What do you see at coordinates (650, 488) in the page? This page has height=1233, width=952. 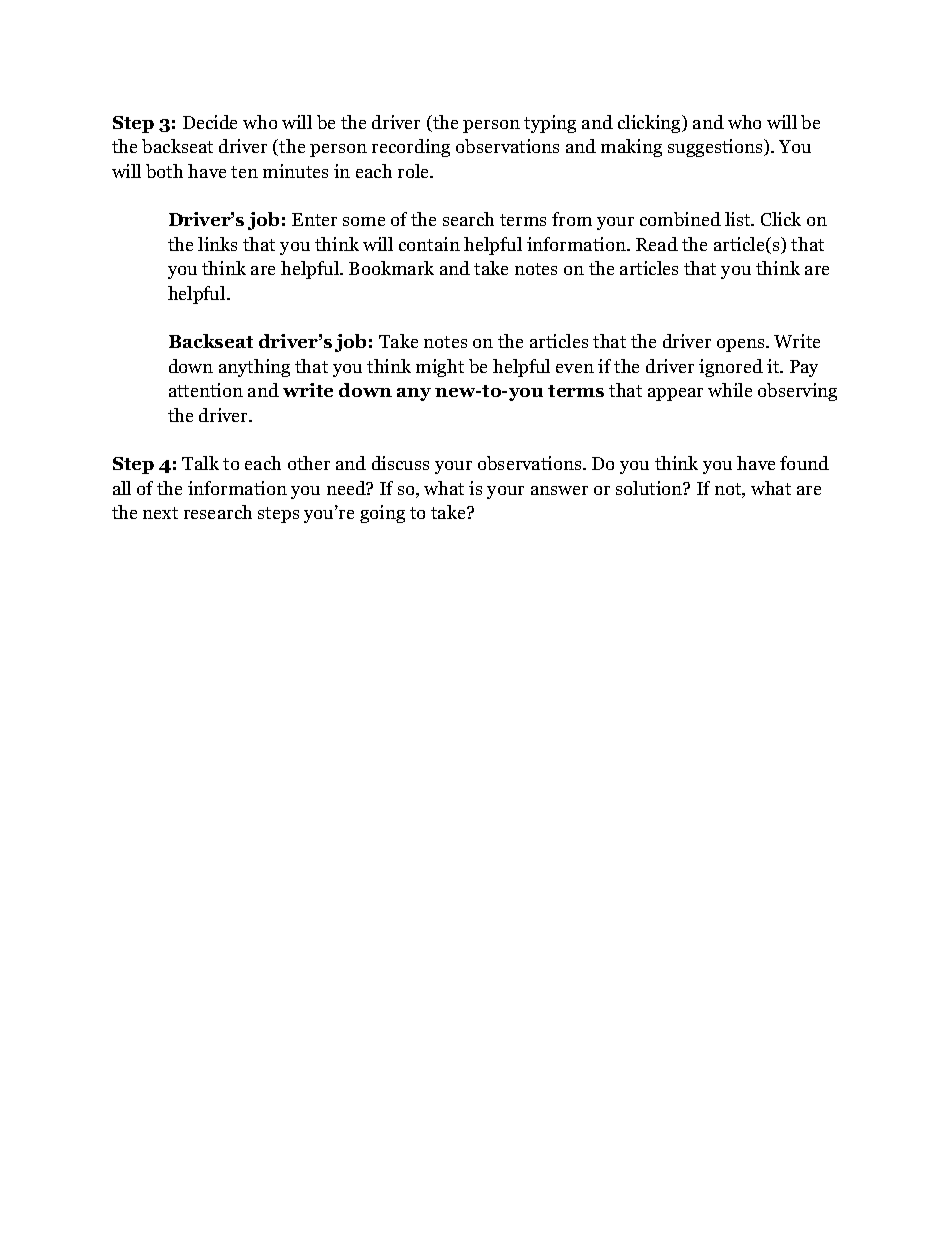 I see `solution` at bounding box center [650, 488].
